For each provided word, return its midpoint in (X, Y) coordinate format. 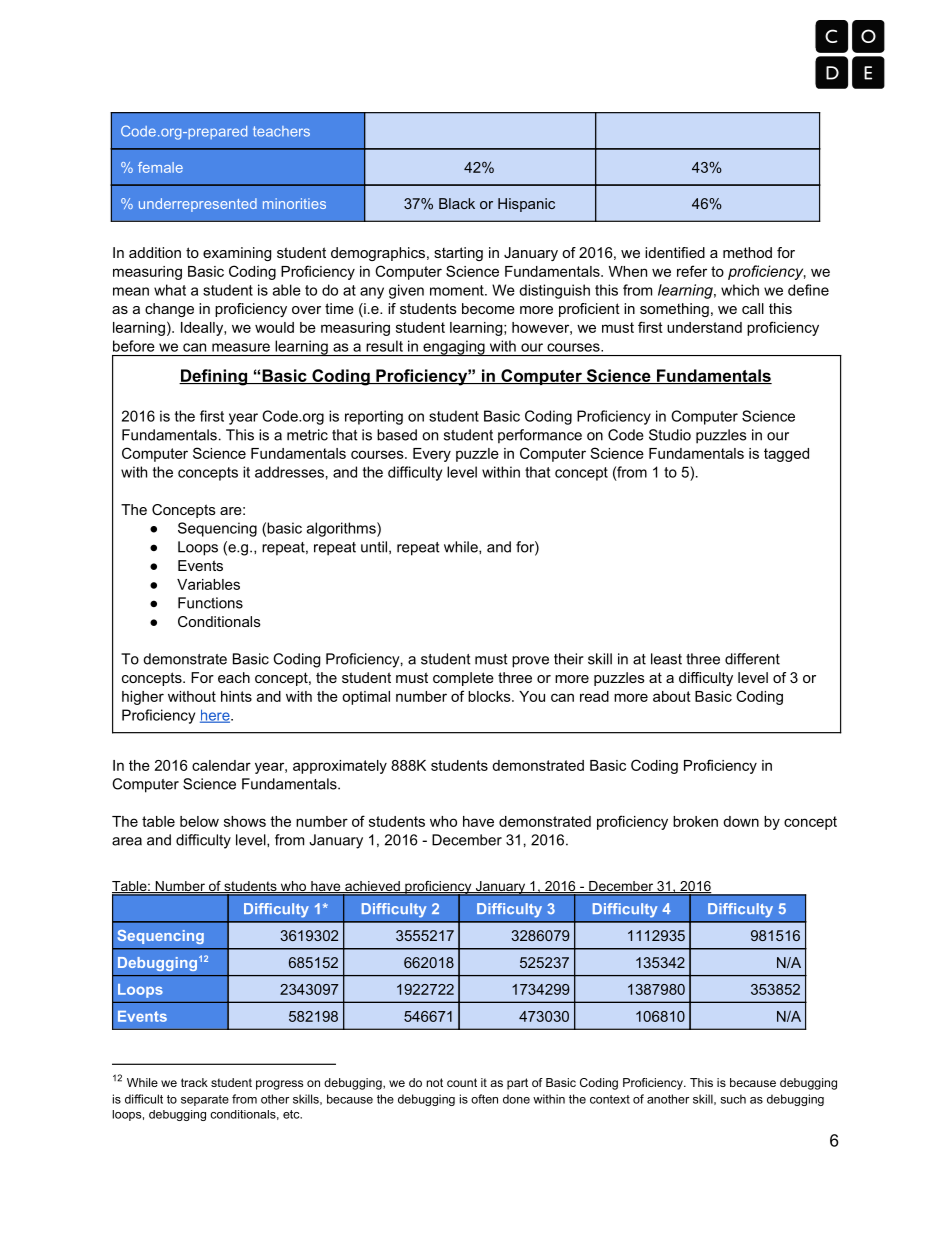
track (194, 1082)
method (747, 252)
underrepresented (198, 205)
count (462, 1082)
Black (457, 203)
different (752, 659)
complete (463, 679)
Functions (210, 603)
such (733, 1099)
